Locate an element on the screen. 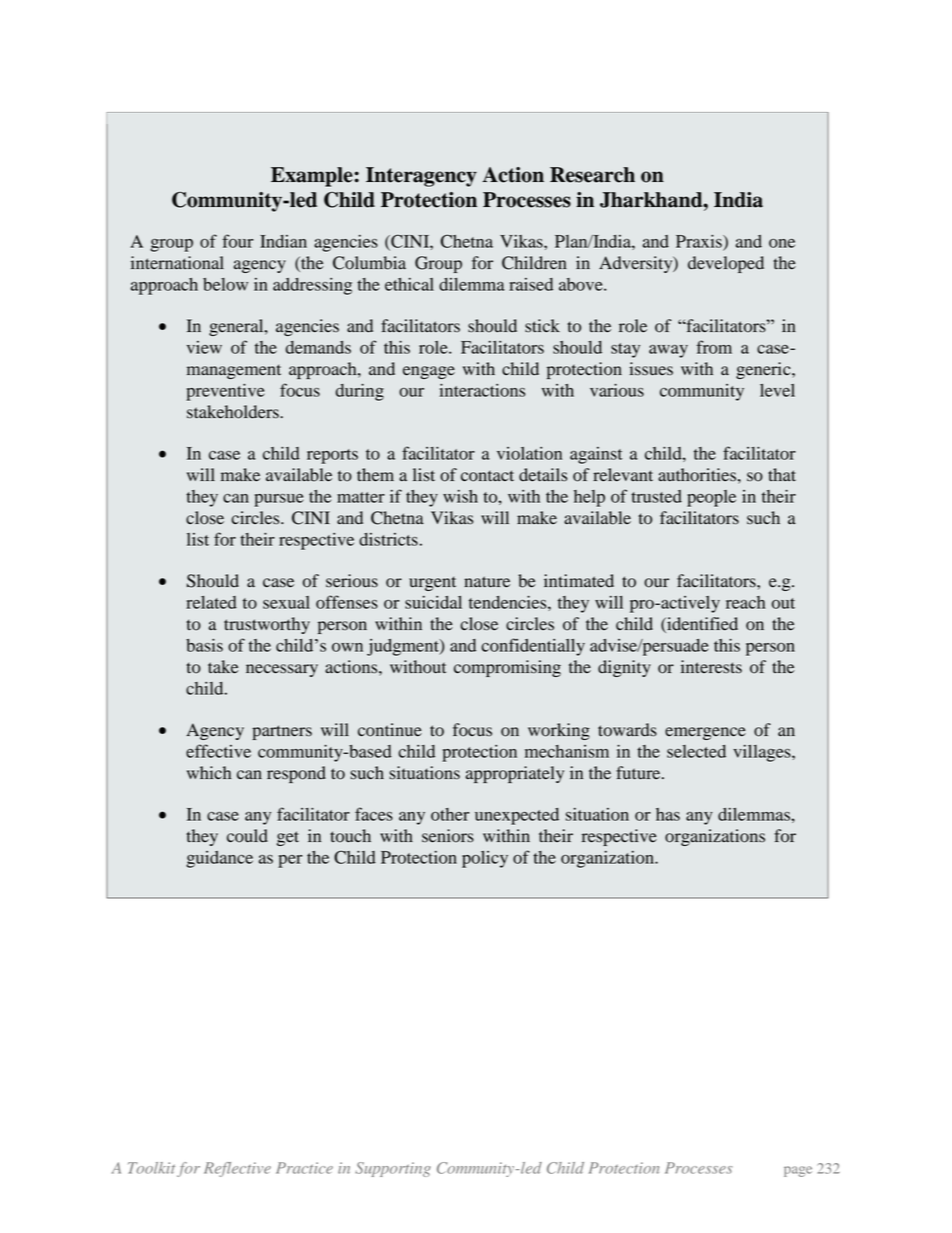  interests is located at coordinates (711, 667).
